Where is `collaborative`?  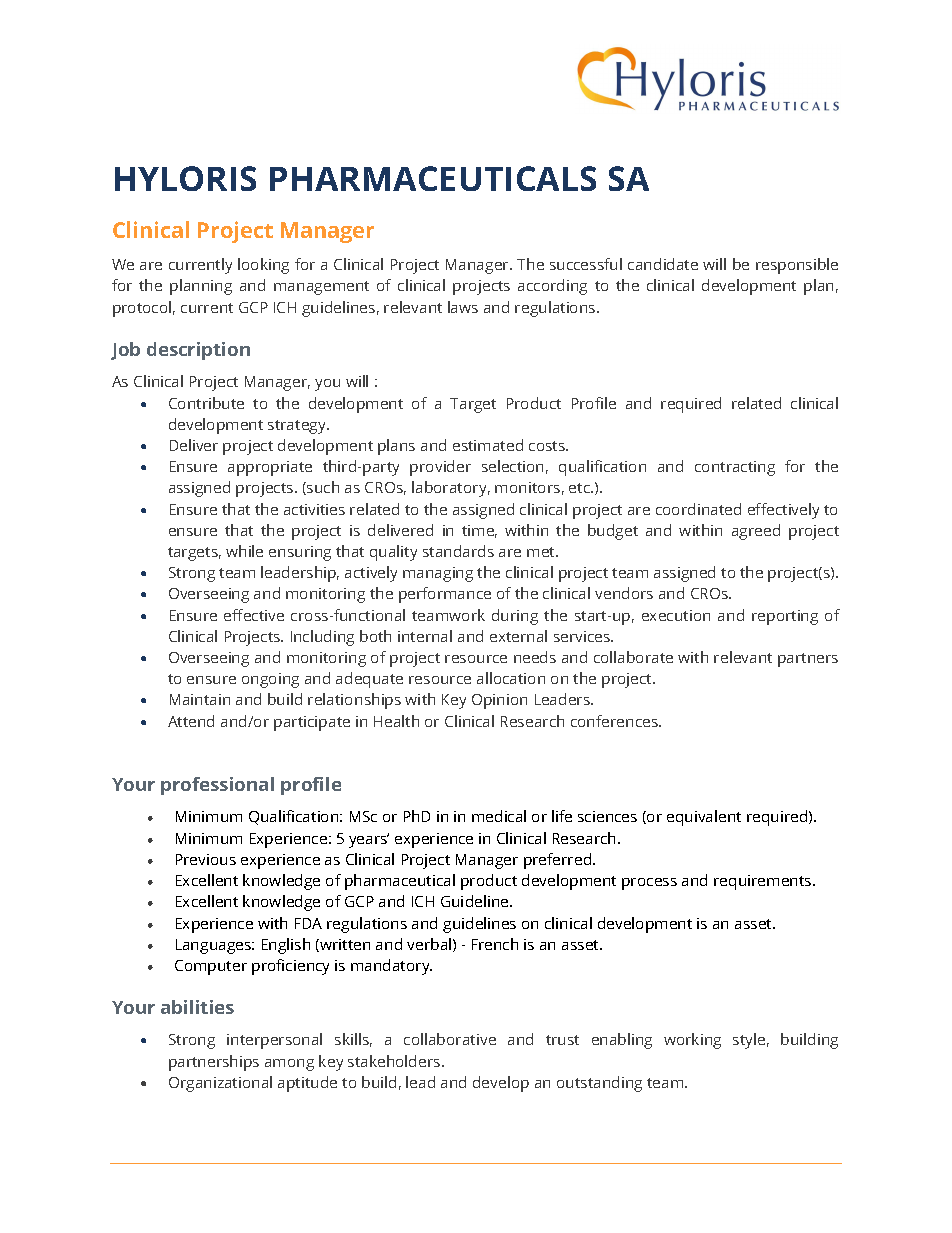
collaborative is located at coordinates (450, 1039).
